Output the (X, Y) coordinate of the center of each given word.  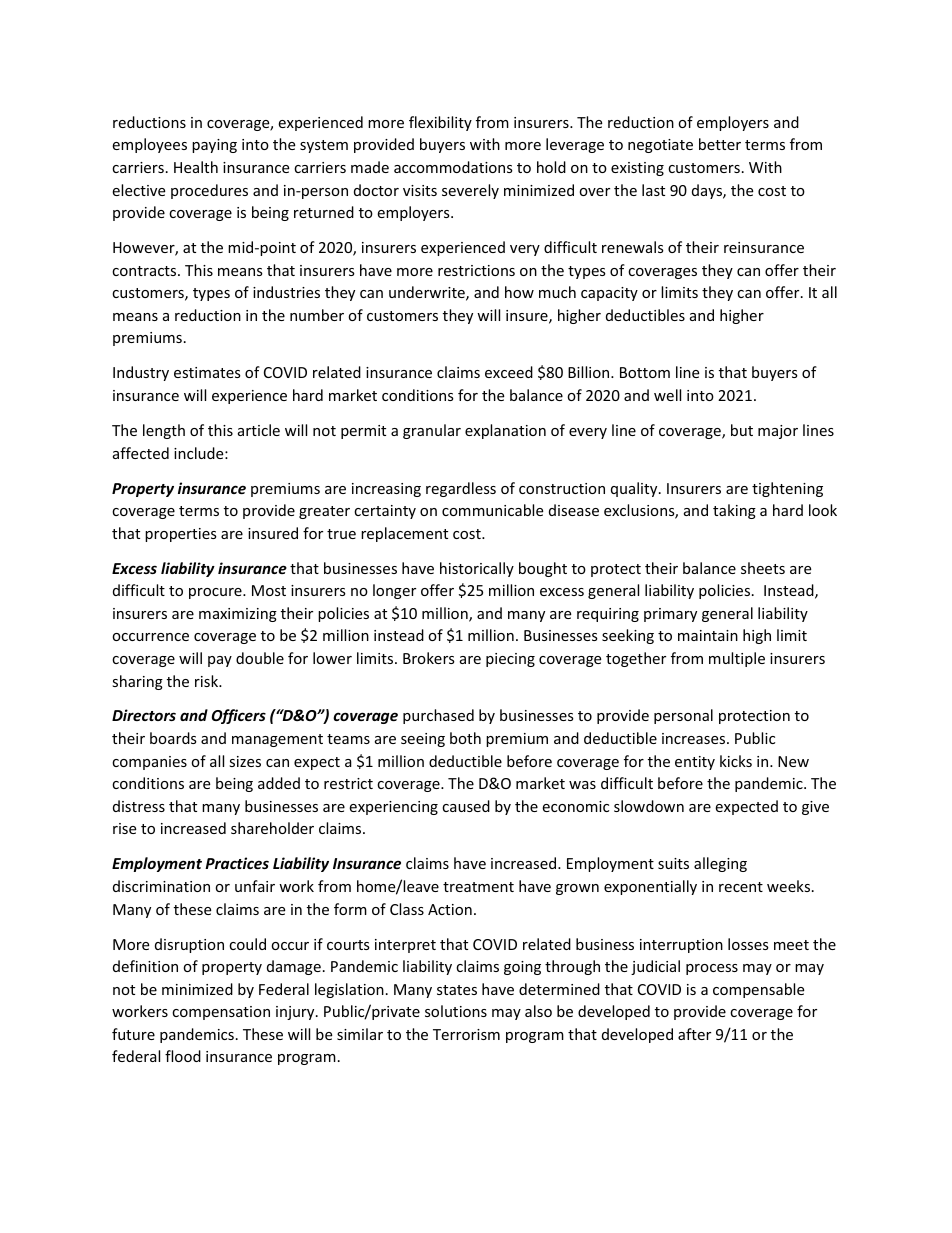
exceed (509, 372)
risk (208, 681)
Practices (237, 863)
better (720, 144)
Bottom (645, 372)
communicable (492, 510)
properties (181, 535)
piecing (510, 660)
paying (214, 146)
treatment (478, 887)
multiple (737, 659)
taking (734, 511)
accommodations (453, 167)
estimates (207, 372)
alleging (720, 864)
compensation (221, 1013)
